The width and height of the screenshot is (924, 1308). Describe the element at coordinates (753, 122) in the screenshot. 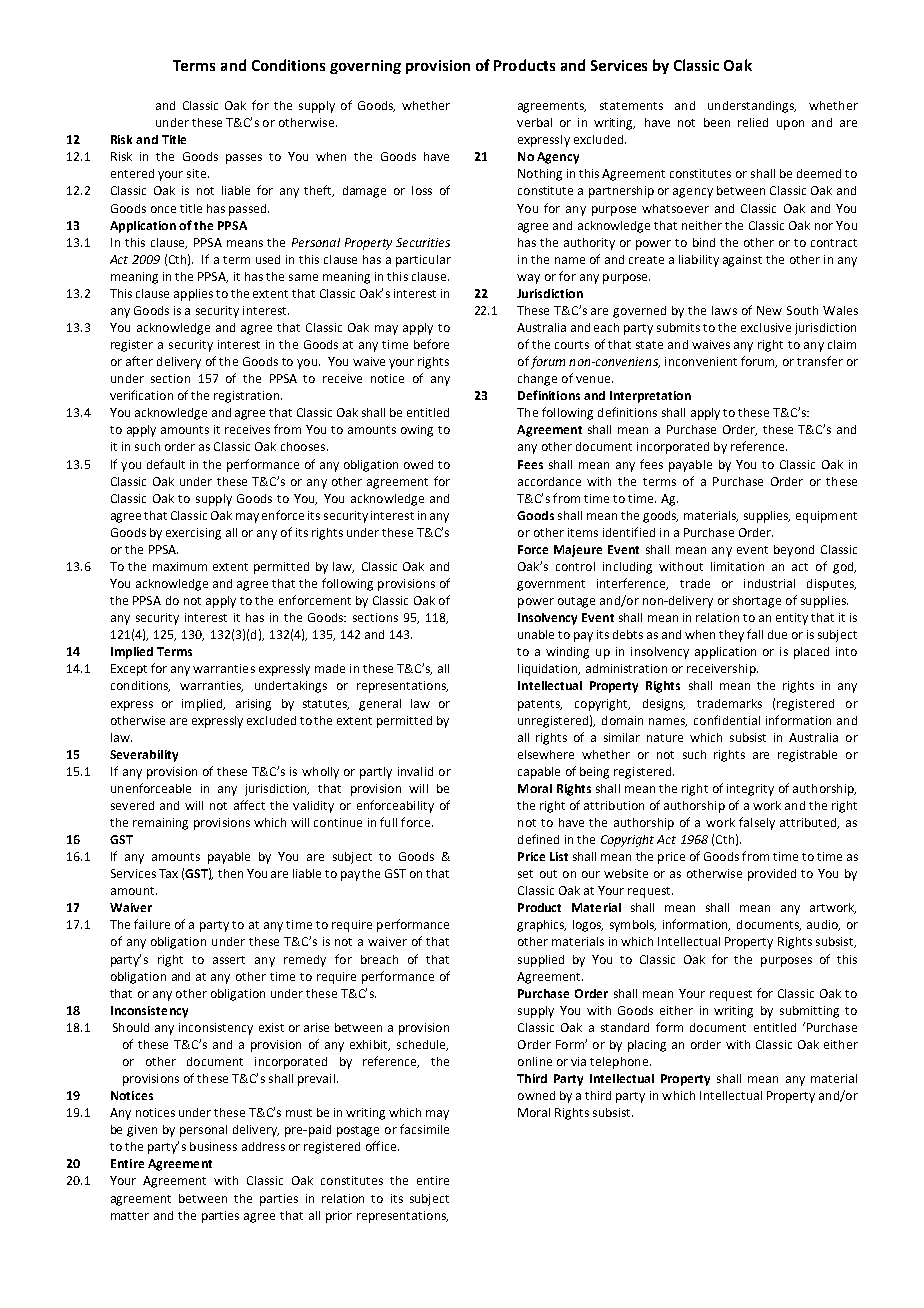

I see `relied` at that location.
